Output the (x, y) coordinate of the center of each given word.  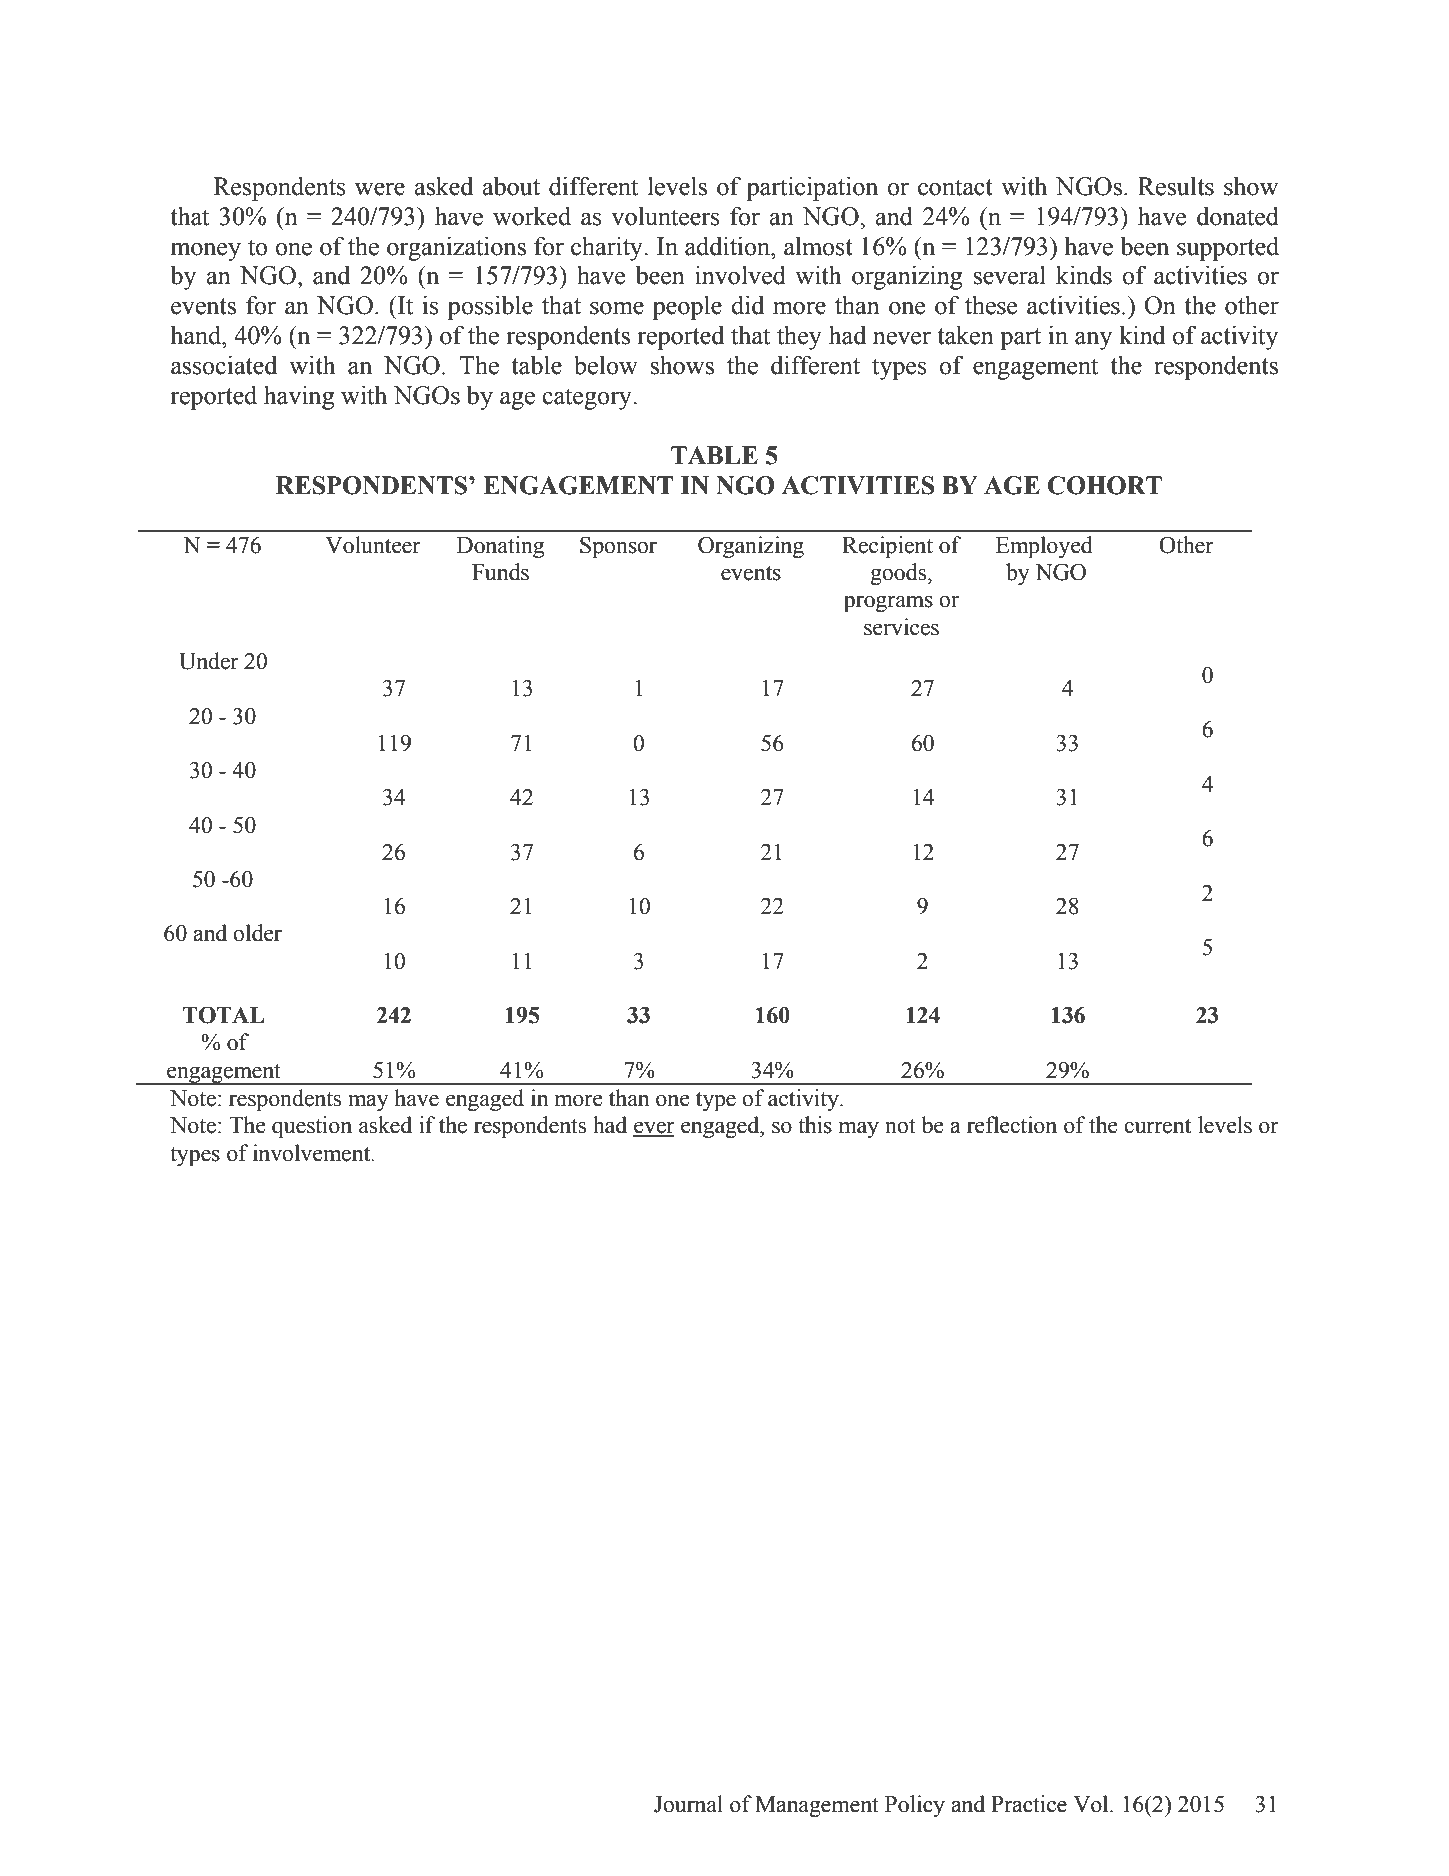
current (1157, 1126)
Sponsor (618, 547)
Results (1176, 186)
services (901, 627)
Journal (688, 1804)
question (312, 1127)
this (815, 1125)
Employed (1044, 547)
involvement (313, 1153)
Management (817, 1806)
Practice (1029, 1804)
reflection (1012, 1125)
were (380, 189)
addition (728, 246)
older (257, 933)
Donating (500, 547)
